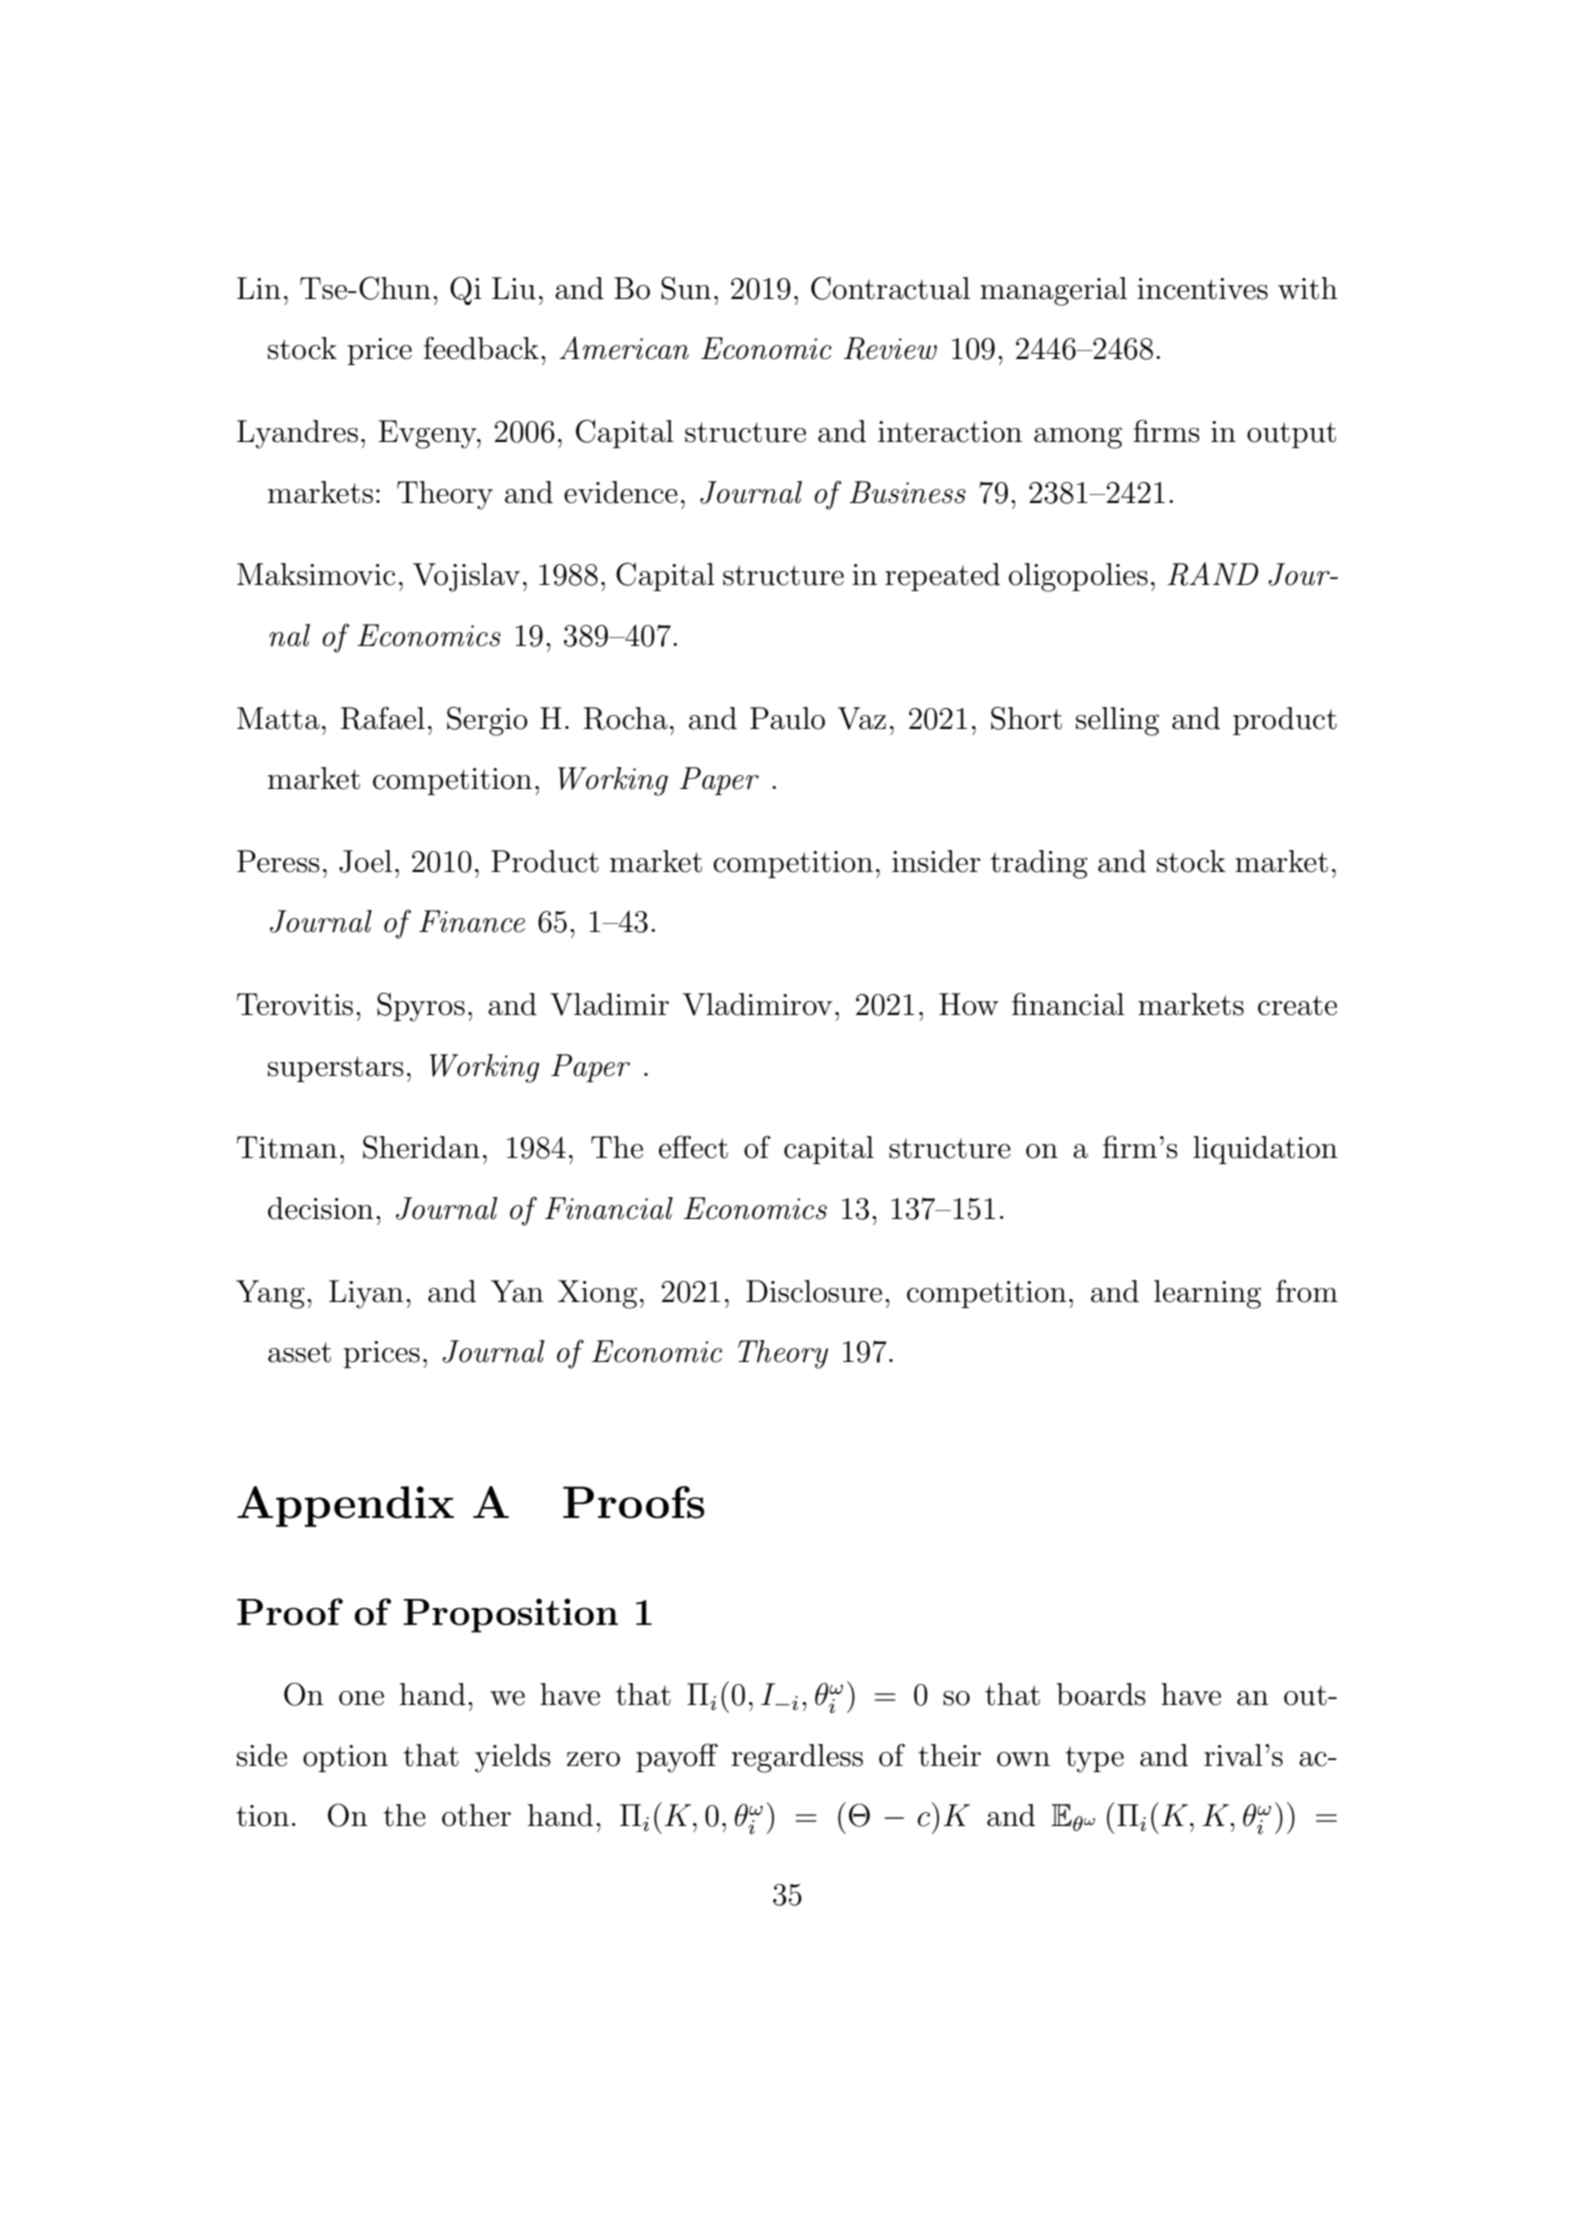 This document has height=2227, width=1575. What do you see at coordinates (814, 1291) in the document?
I see `Disclosure` at bounding box center [814, 1291].
